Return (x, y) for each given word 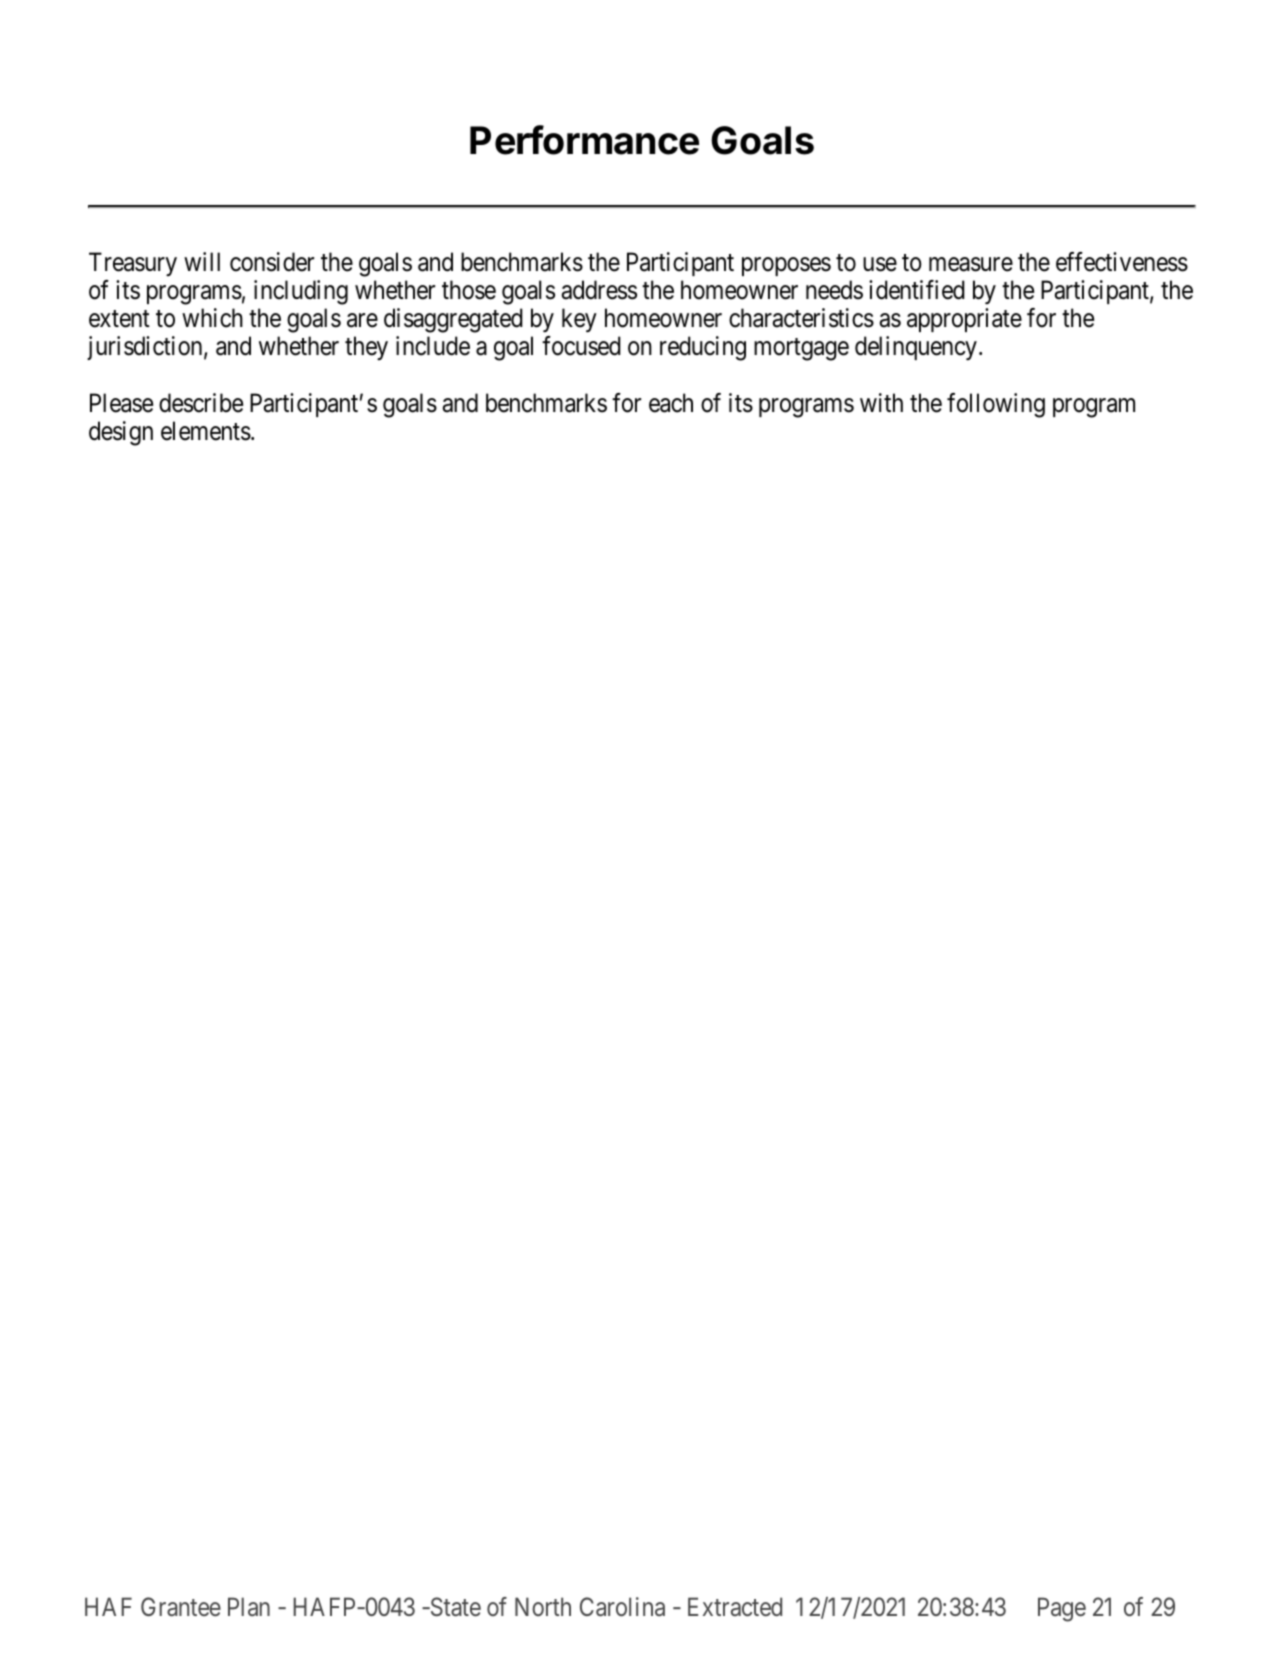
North (543, 1606)
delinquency (916, 348)
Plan (249, 1606)
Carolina (622, 1607)
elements (206, 431)
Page (1062, 1610)
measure (971, 265)
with (881, 402)
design (121, 433)
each (671, 403)
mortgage (801, 350)
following (996, 405)
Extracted (735, 1607)
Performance (584, 140)
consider (272, 262)
